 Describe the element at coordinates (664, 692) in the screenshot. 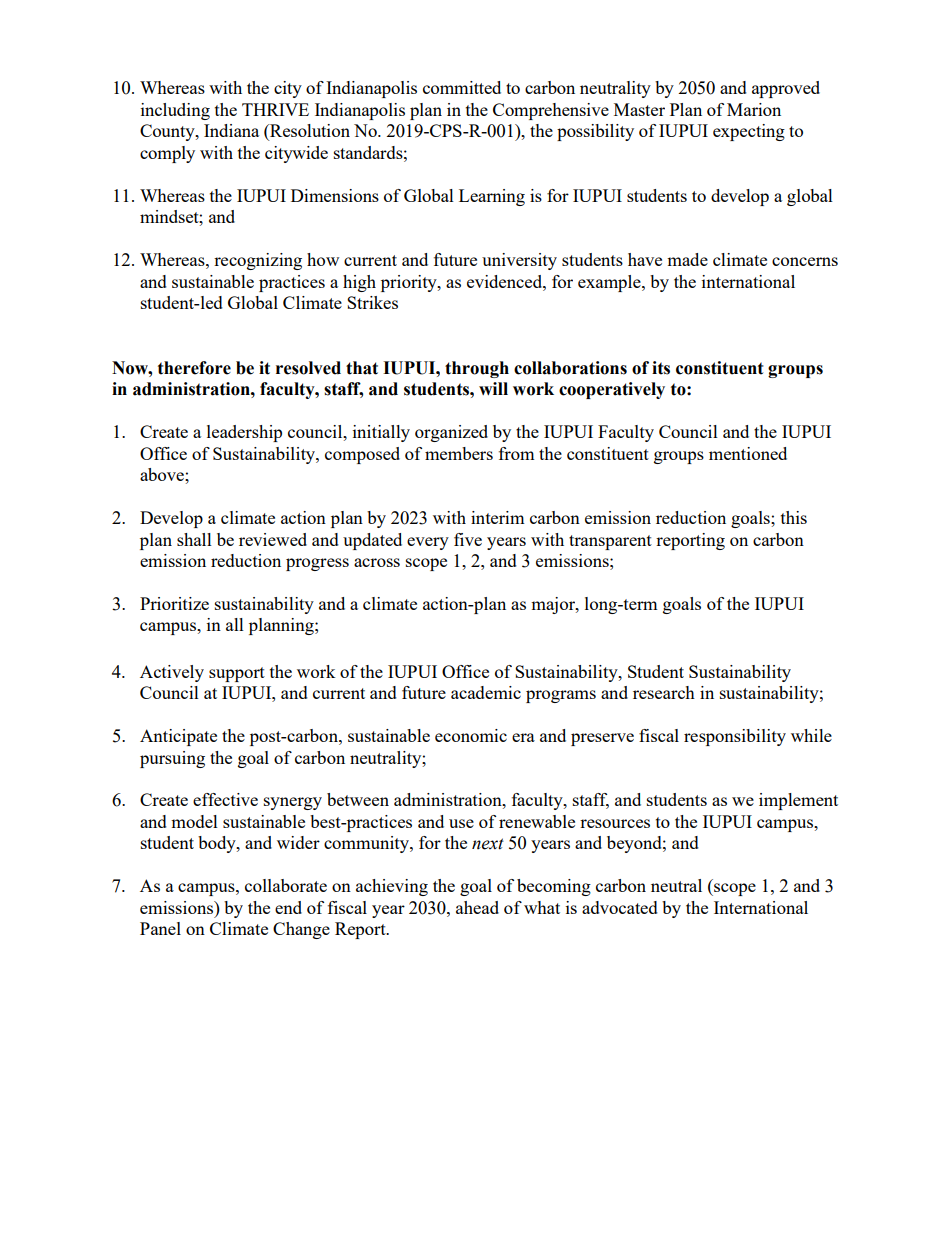

I see `research` at that location.
